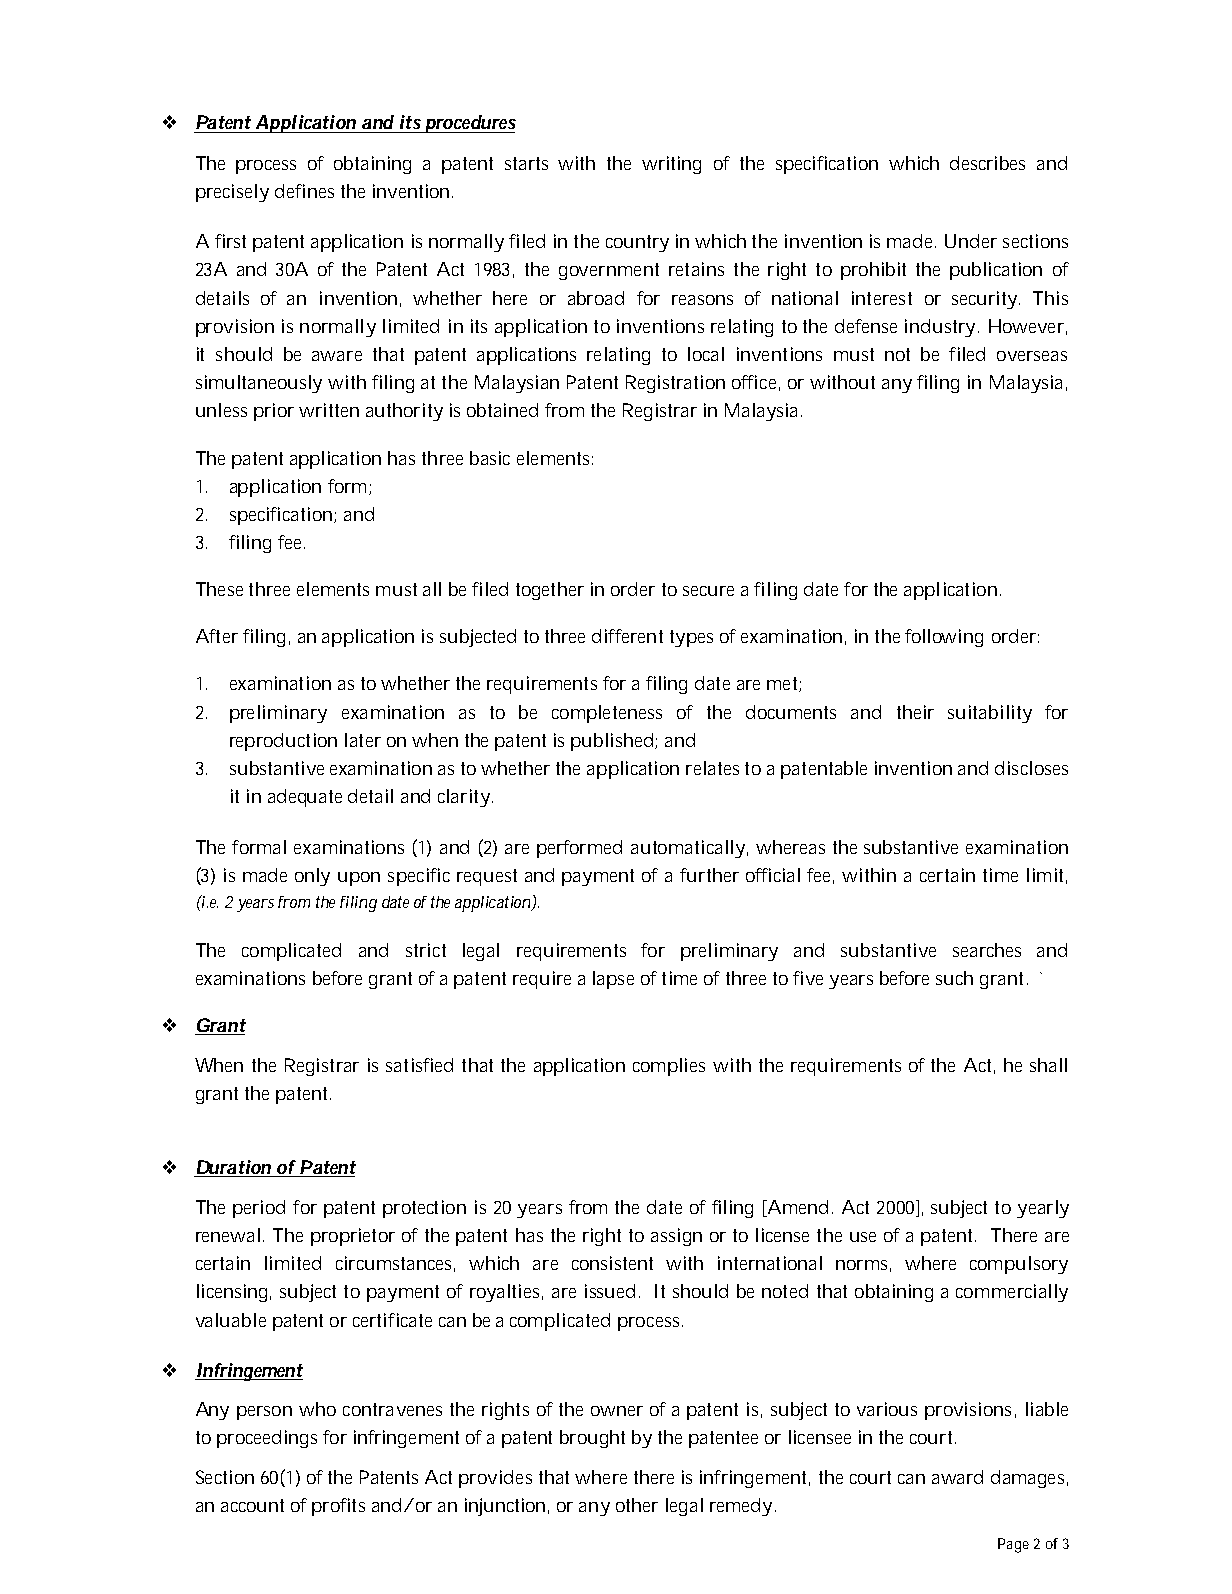 This image has height=1594, width=1232. I want to click on describes, so click(987, 163).
